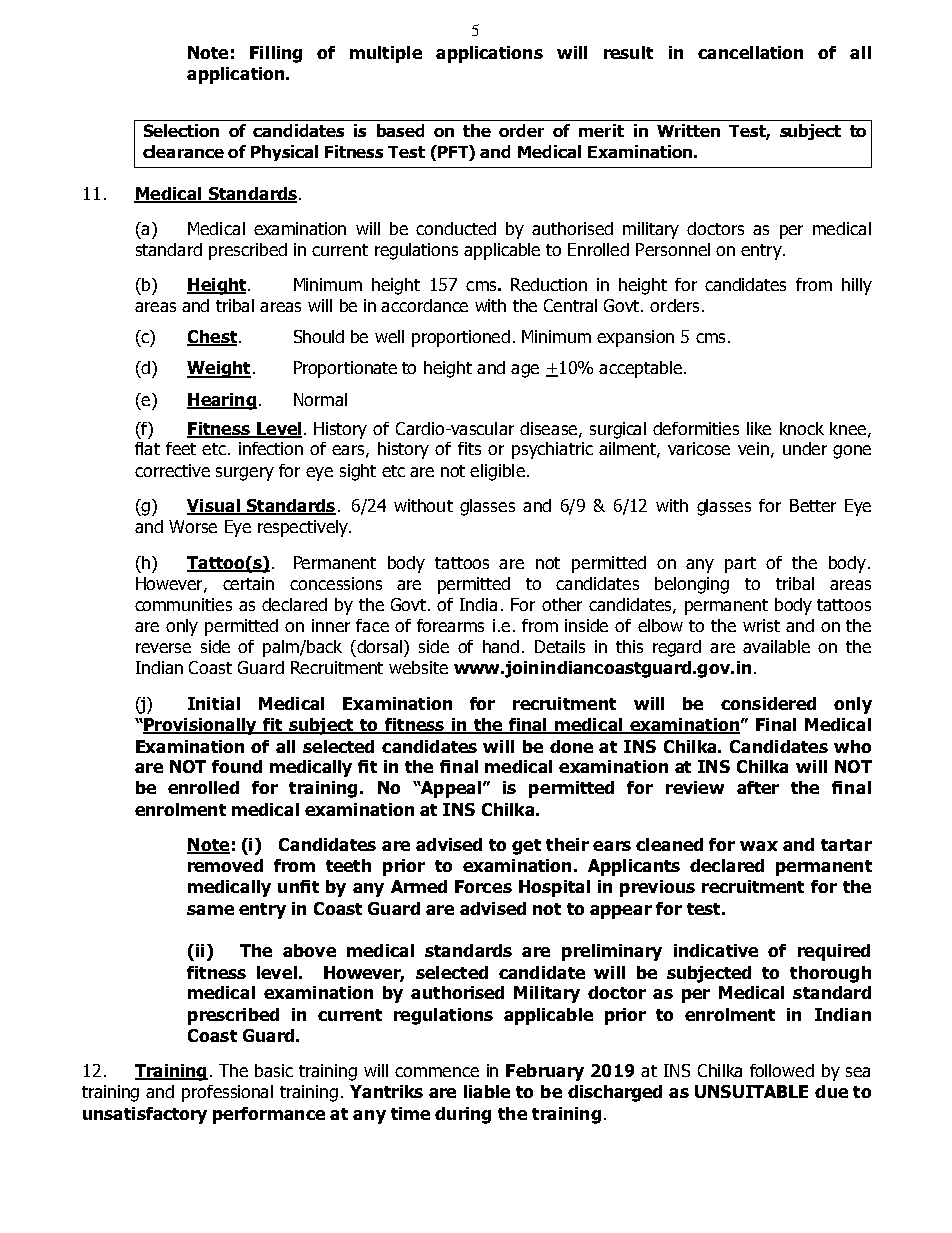  Describe the element at coordinates (571, 746) in the document. I see `done` at that location.
